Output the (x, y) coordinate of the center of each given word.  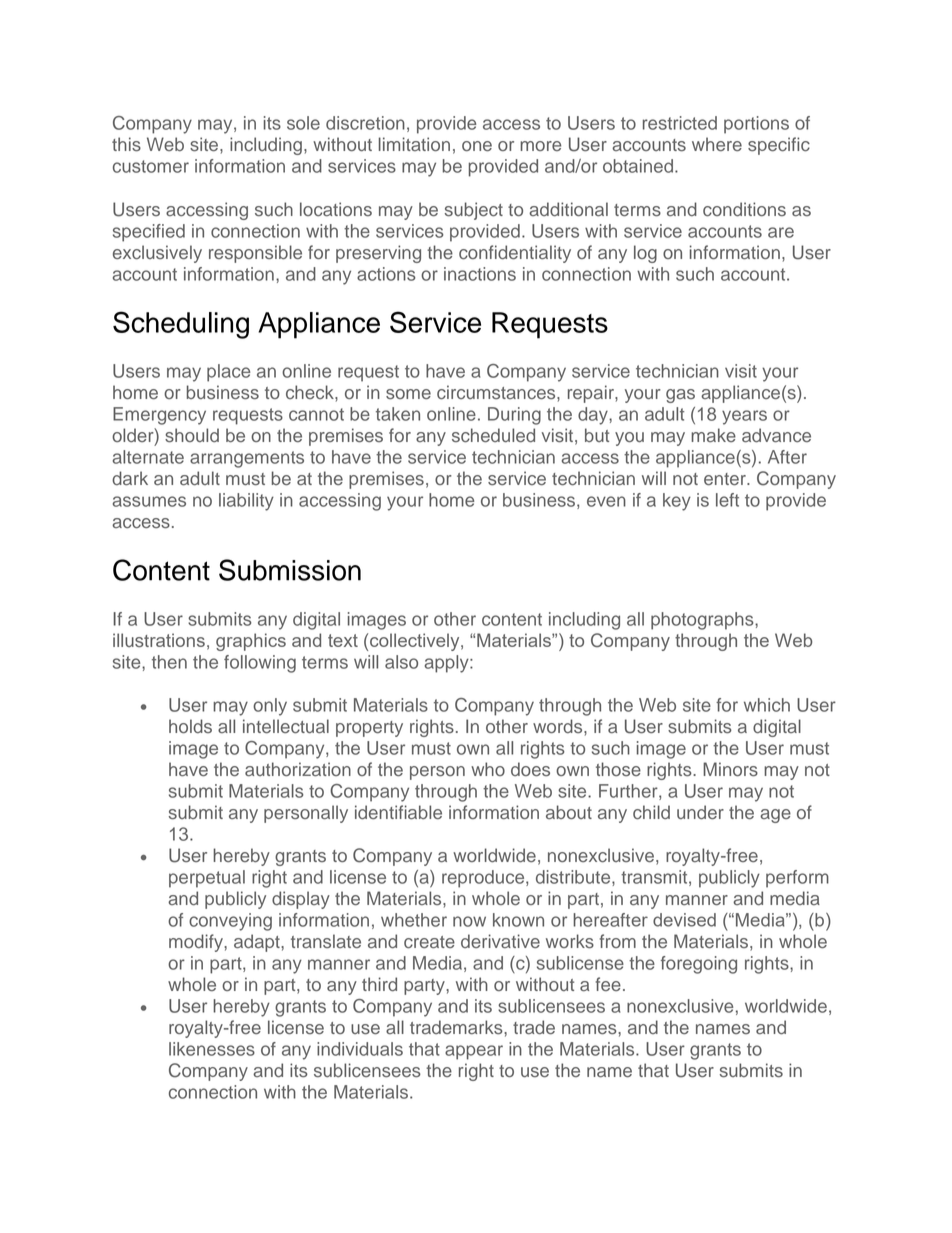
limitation (414, 144)
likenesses (212, 1049)
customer (151, 166)
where (717, 144)
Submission (290, 570)
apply (447, 664)
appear (474, 1052)
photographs (703, 621)
